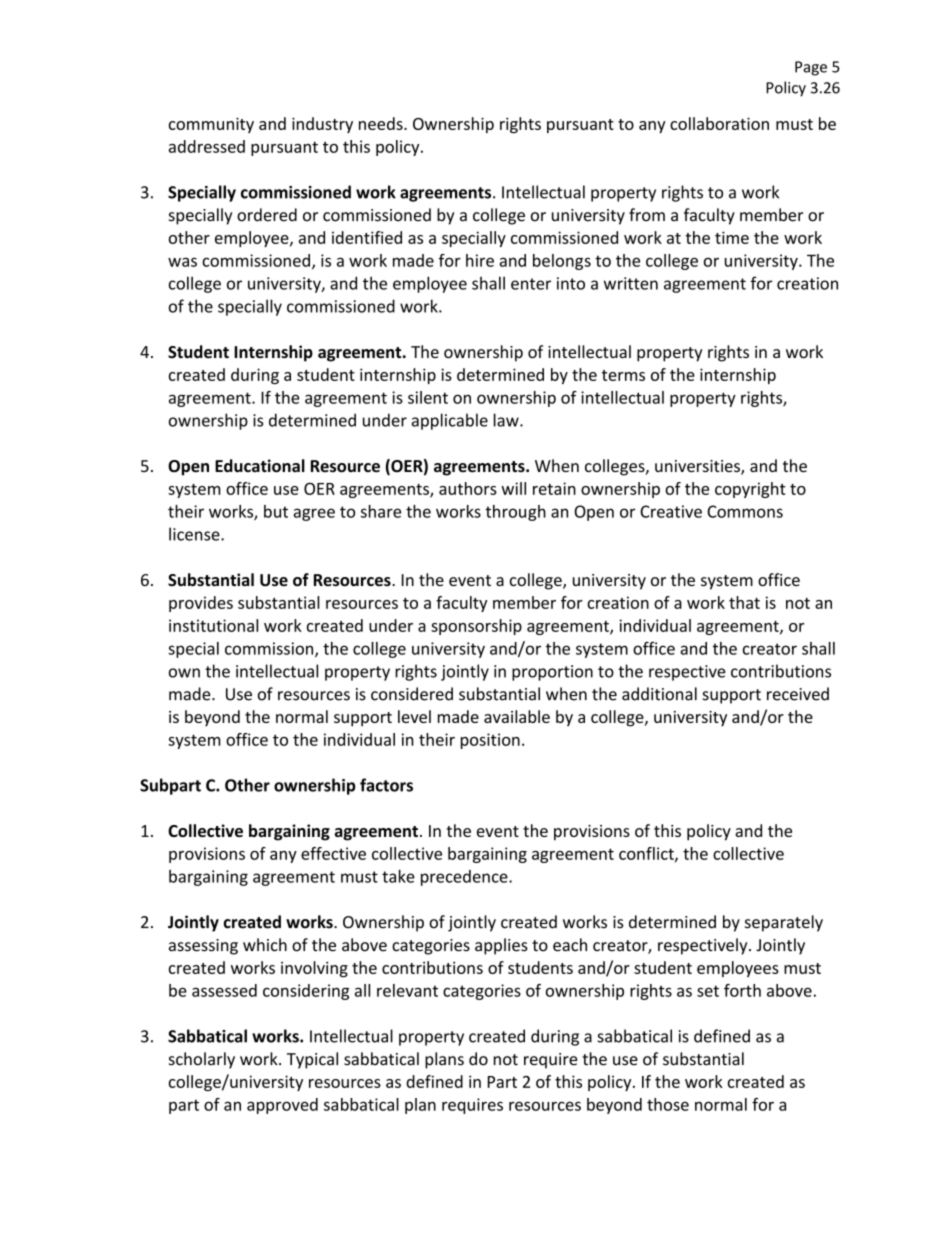 The width and height of the screenshot is (952, 1233). Describe the element at coordinates (386, 785) in the screenshot. I see `factors` at that location.
